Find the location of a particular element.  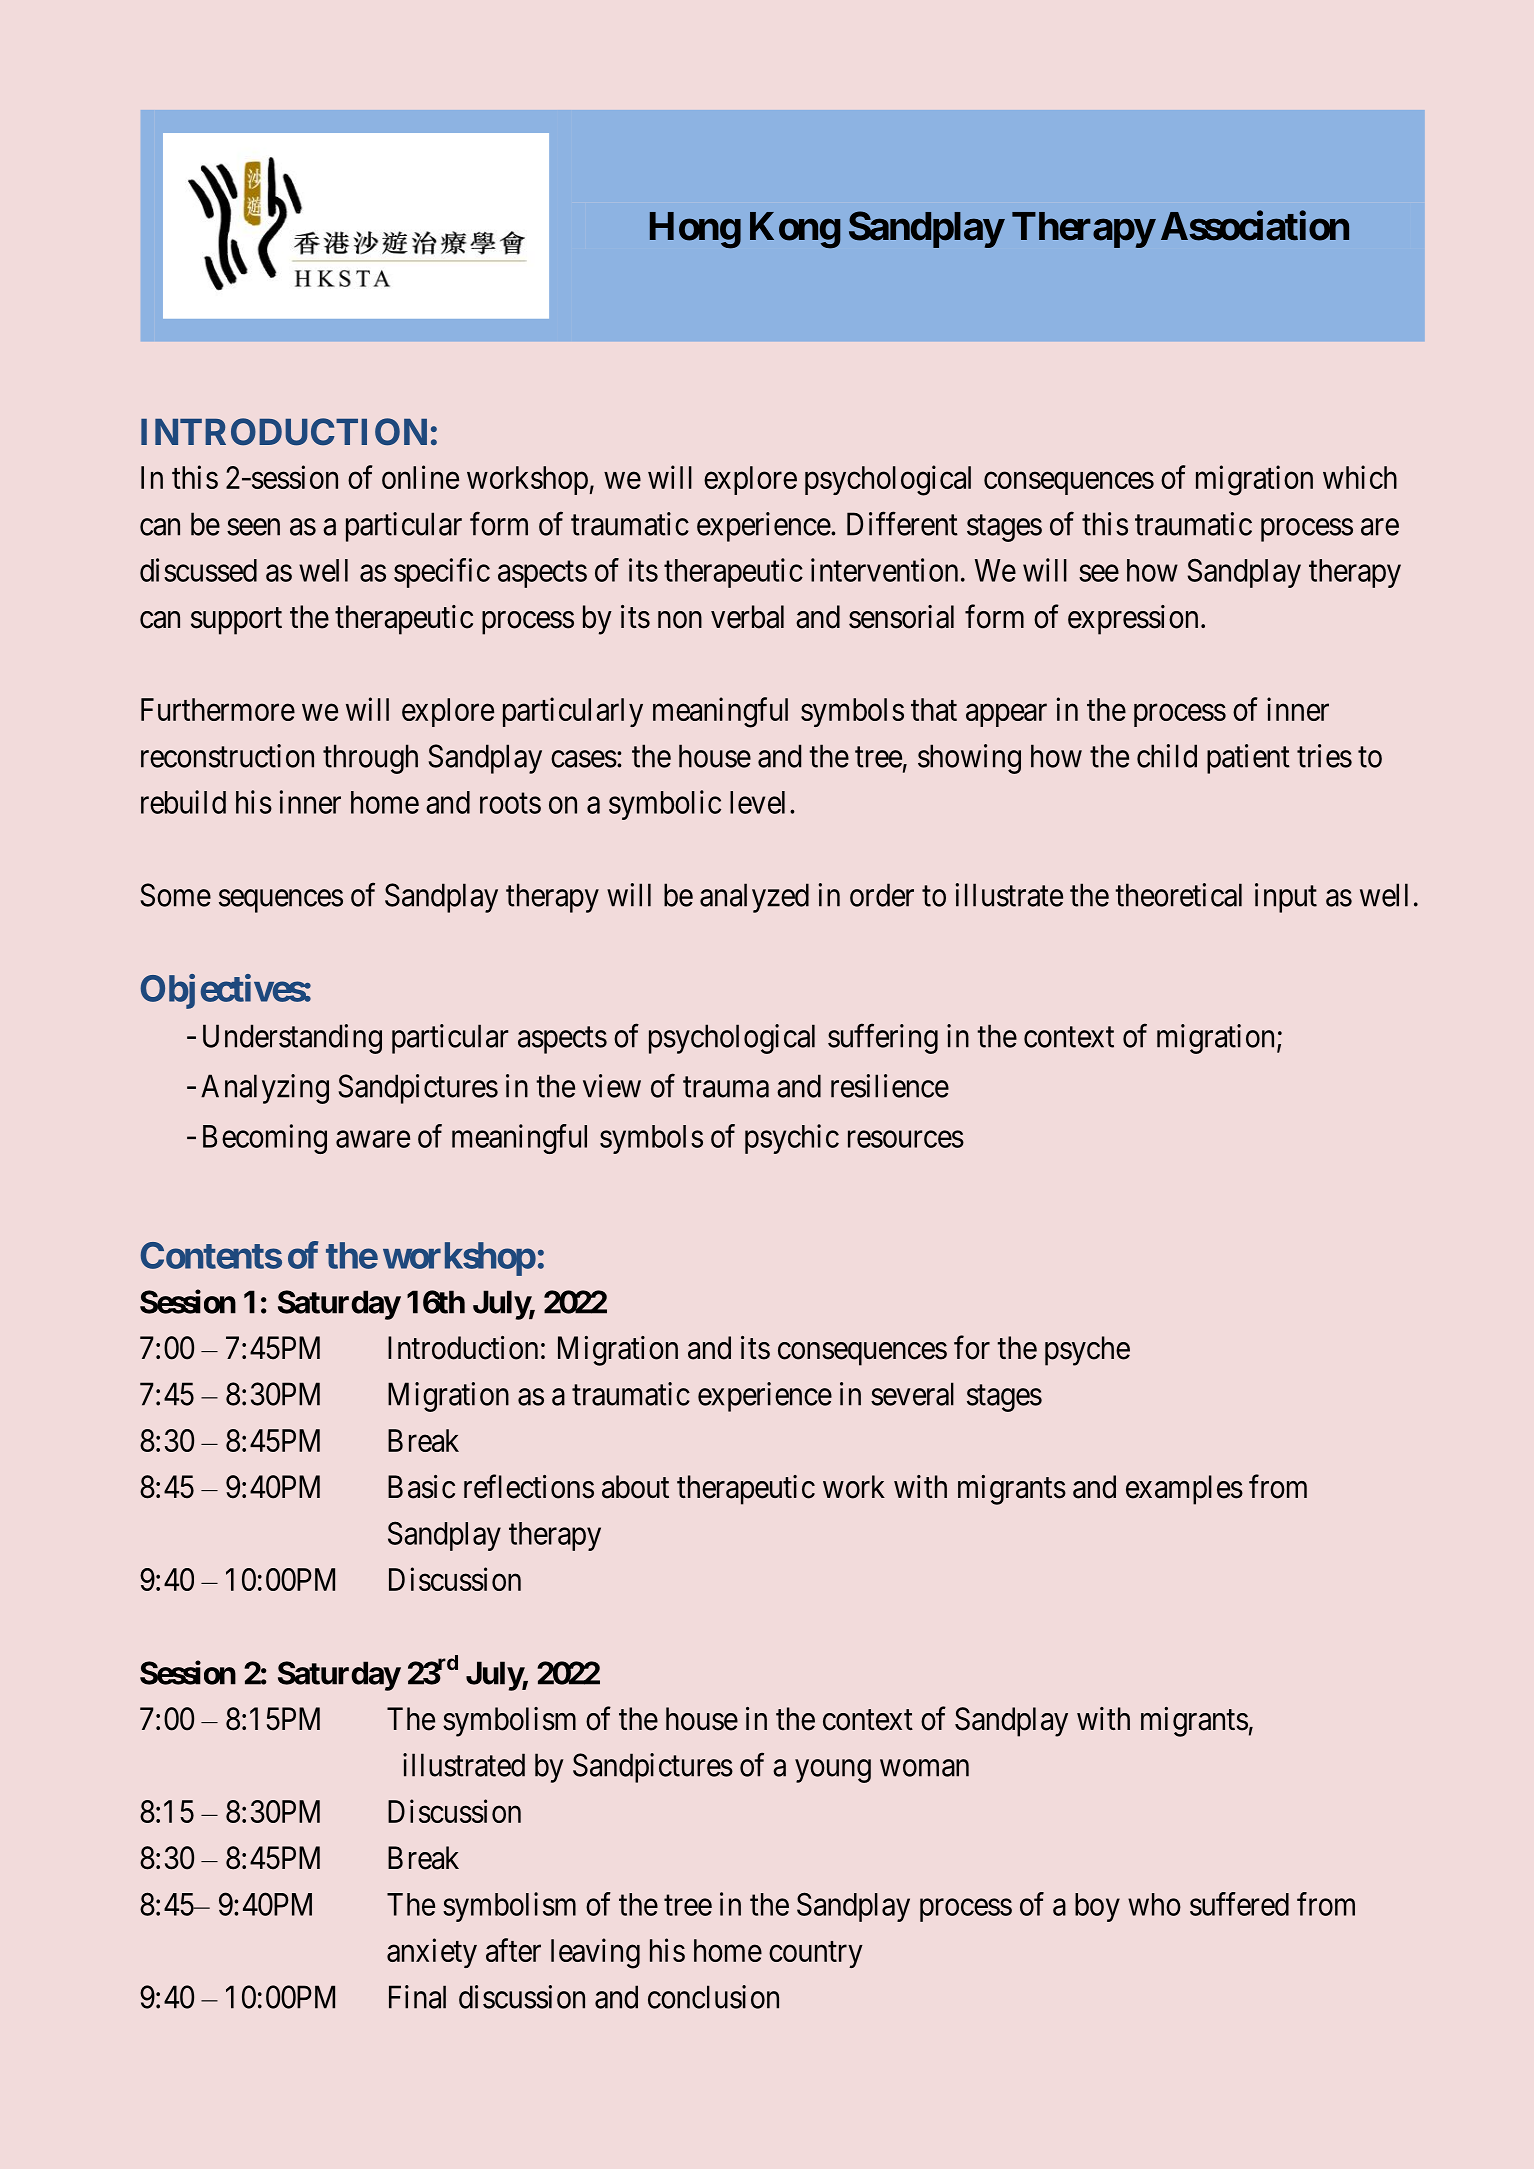

country is located at coordinates (816, 1954).
